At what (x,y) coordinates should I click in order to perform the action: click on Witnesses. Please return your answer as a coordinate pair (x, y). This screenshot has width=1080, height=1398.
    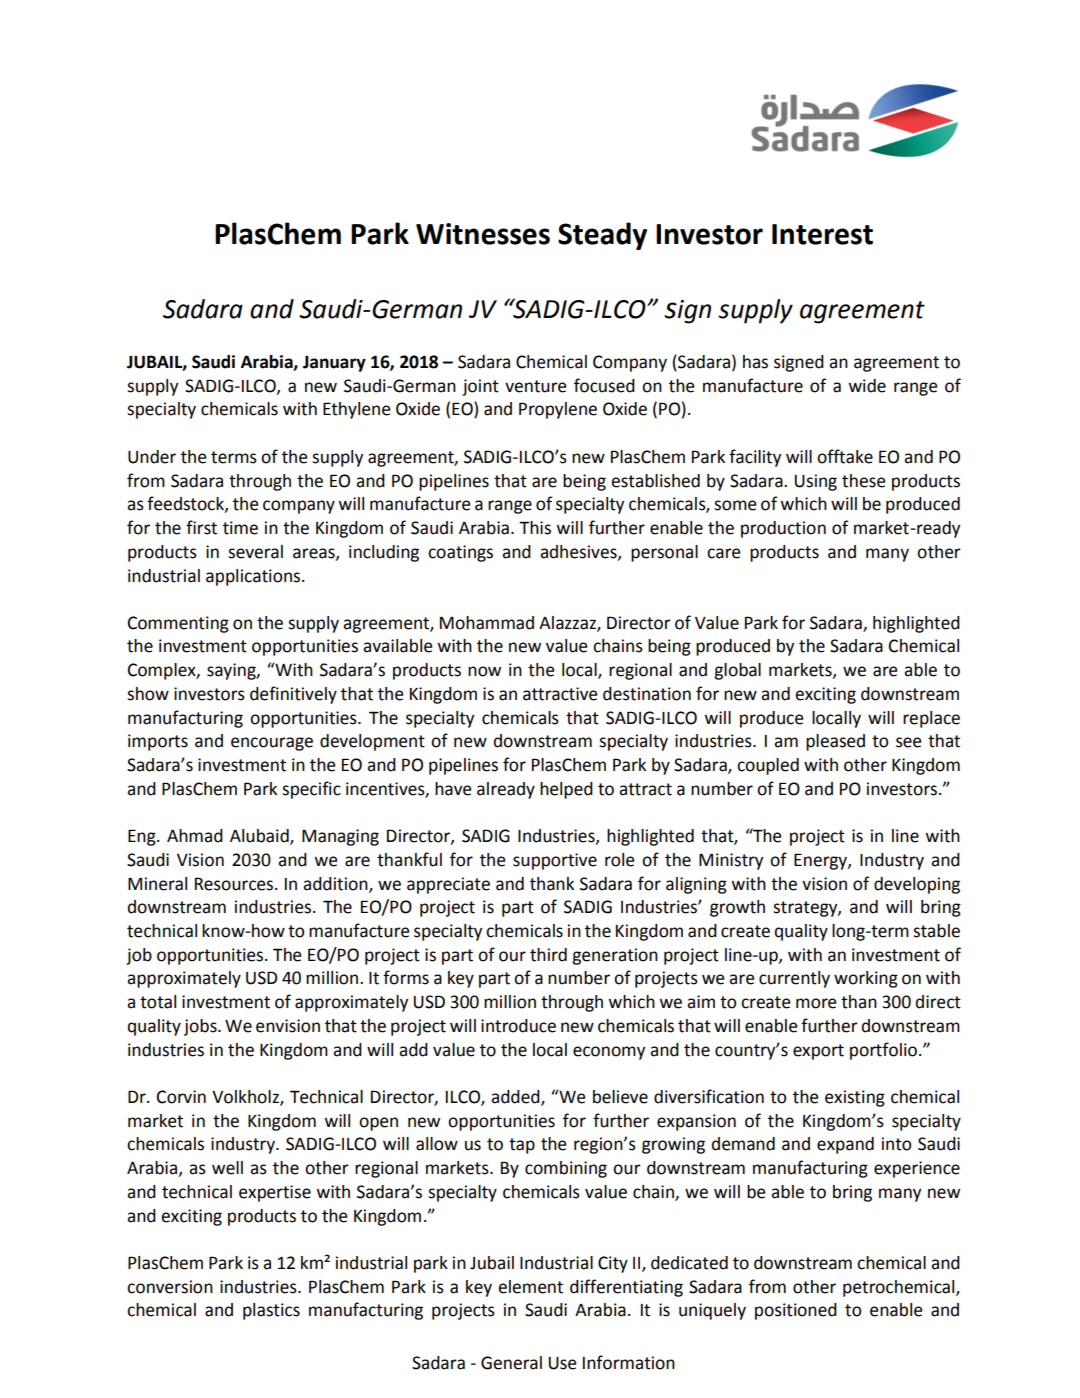
    Looking at the image, I should click on (483, 234).
